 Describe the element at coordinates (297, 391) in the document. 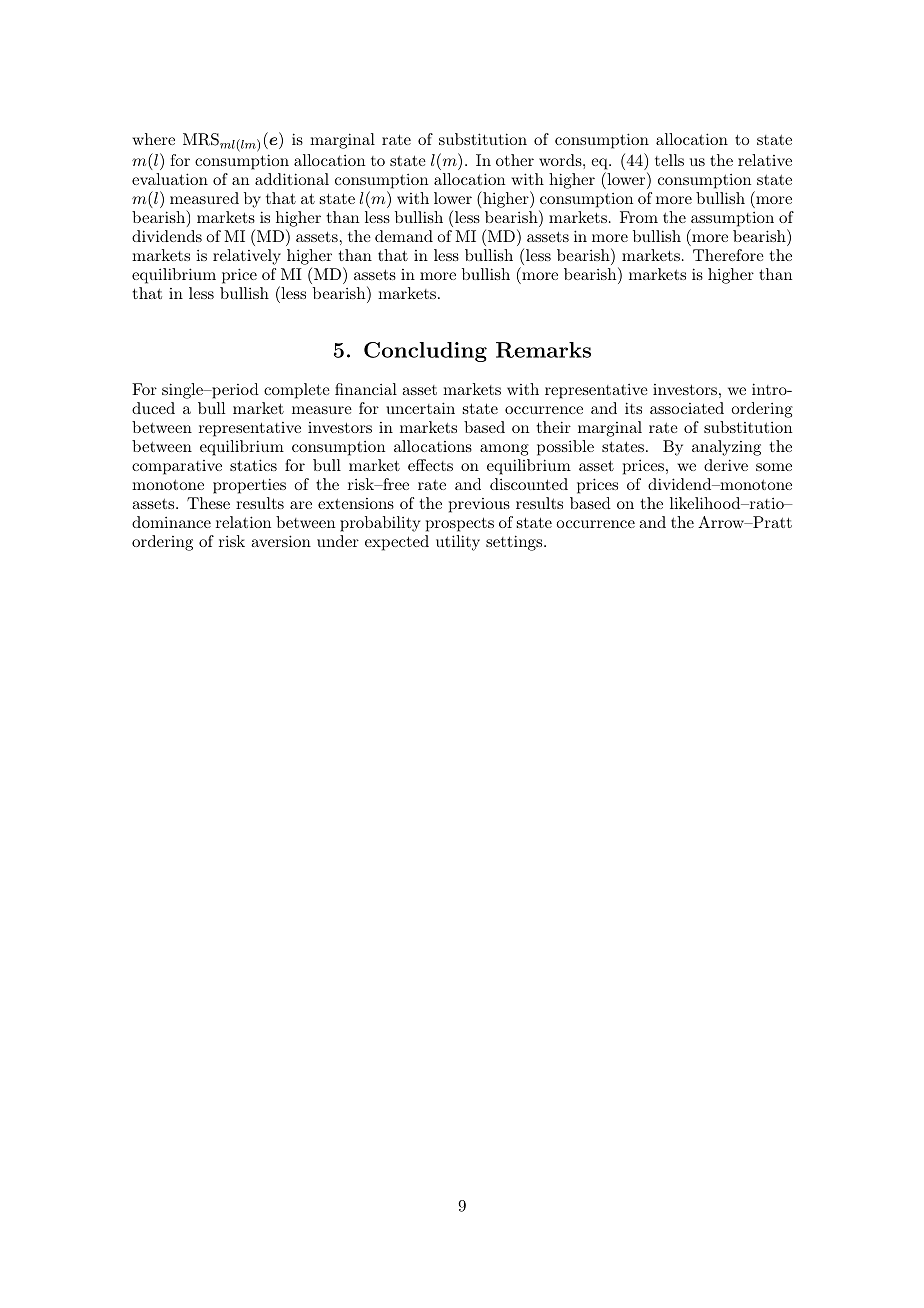

I see `complete` at that location.
